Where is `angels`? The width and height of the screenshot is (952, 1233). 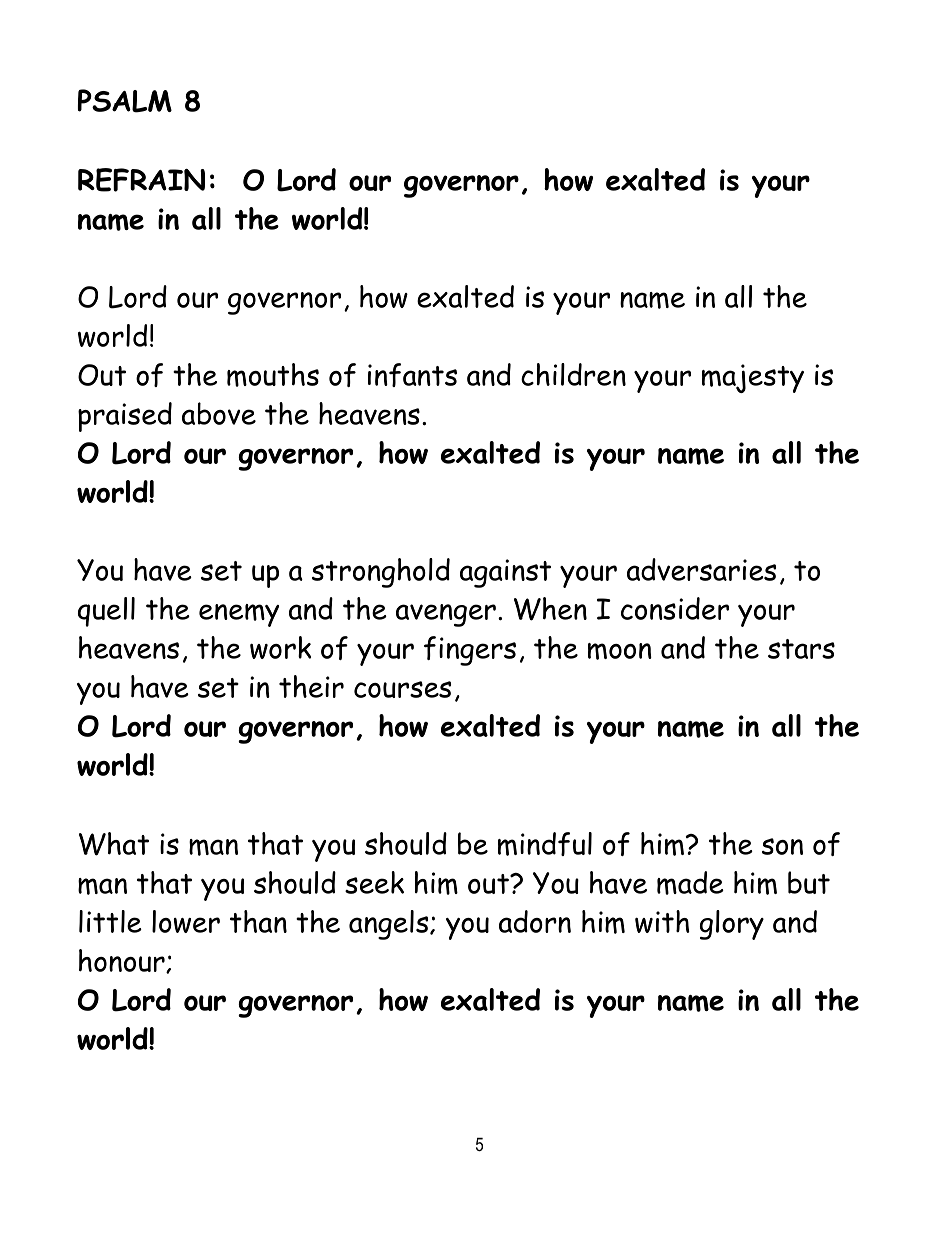 angels is located at coordinates (390, 925).
